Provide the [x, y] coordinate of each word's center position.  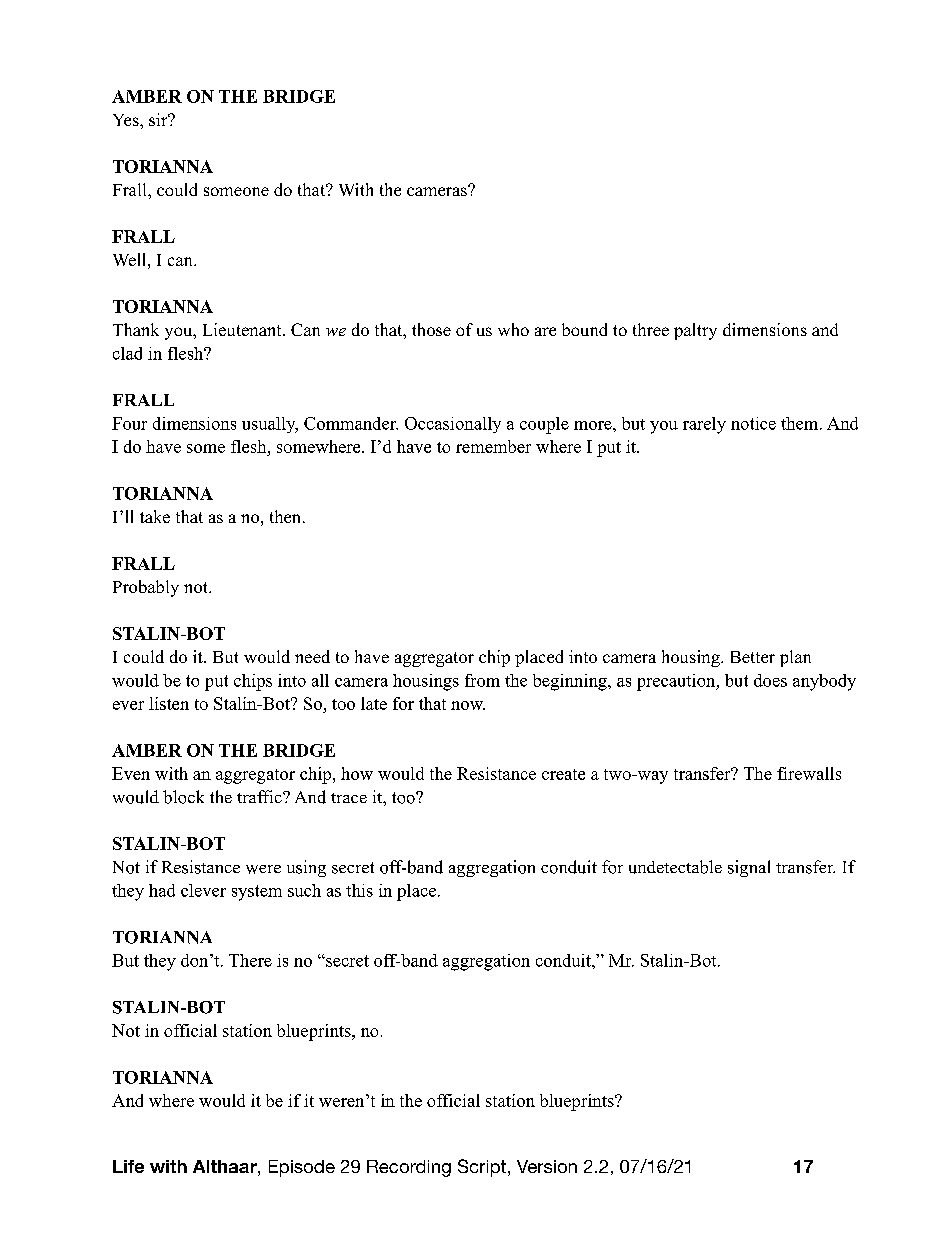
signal [749, 868]
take [155, 516]
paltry [695, 331]
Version [547, 1166]
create [563, 774]
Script [482, 1168]
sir [159, 119]
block [183, 797]
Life [128, 1166]
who [513, 329]
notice [753, 423]
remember [493, 446]
